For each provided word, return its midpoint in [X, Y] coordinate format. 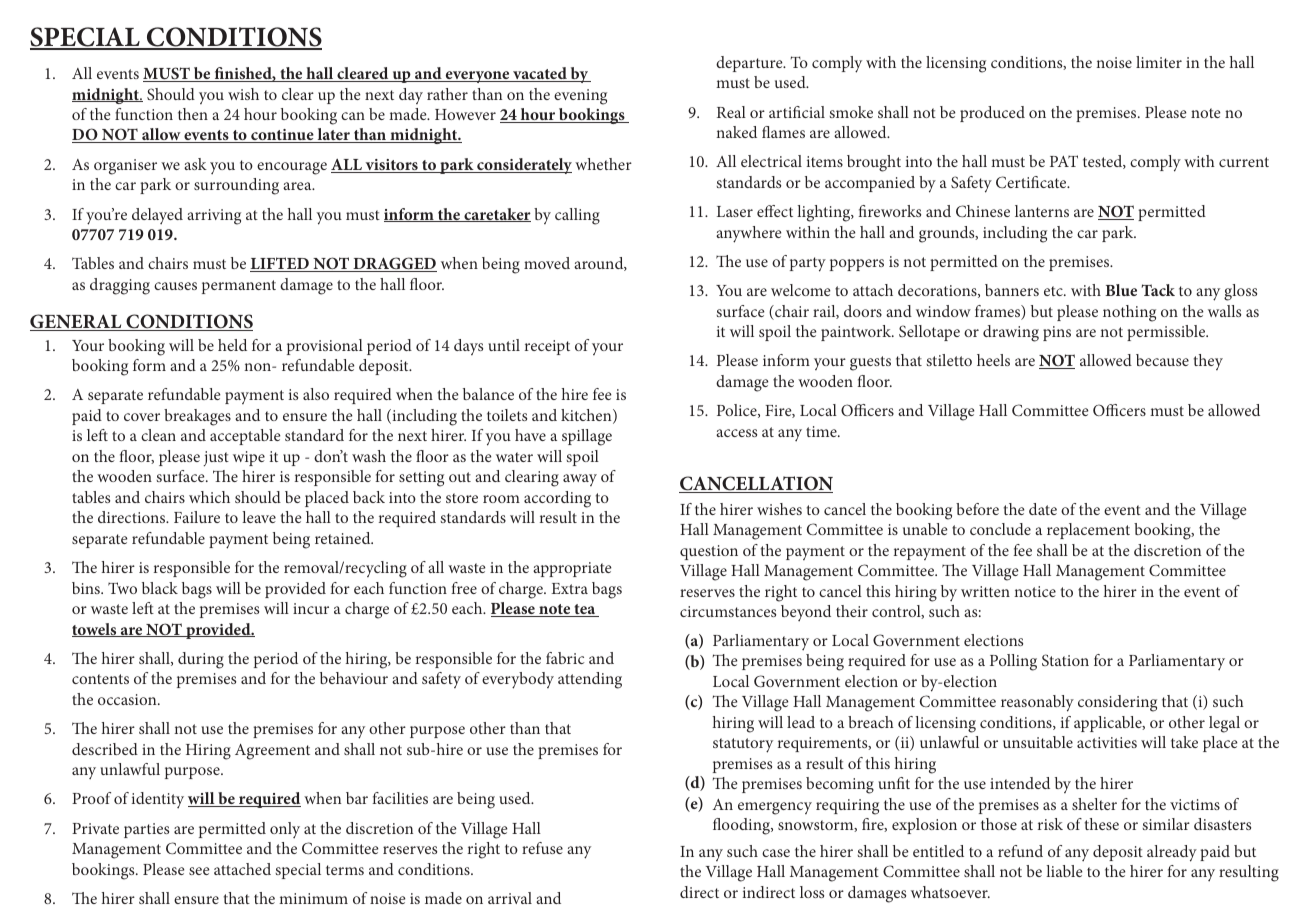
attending [590, 680]
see [199, 871]
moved [547, 263]
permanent [239, 287]
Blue [1121, 290]
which [209, 497]
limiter [1159, 62]
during [201, 660]
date [1043, 509]
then [193, 114]
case [776, 853]
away [580, 480]
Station [1065, 660]
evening [580, 97]
